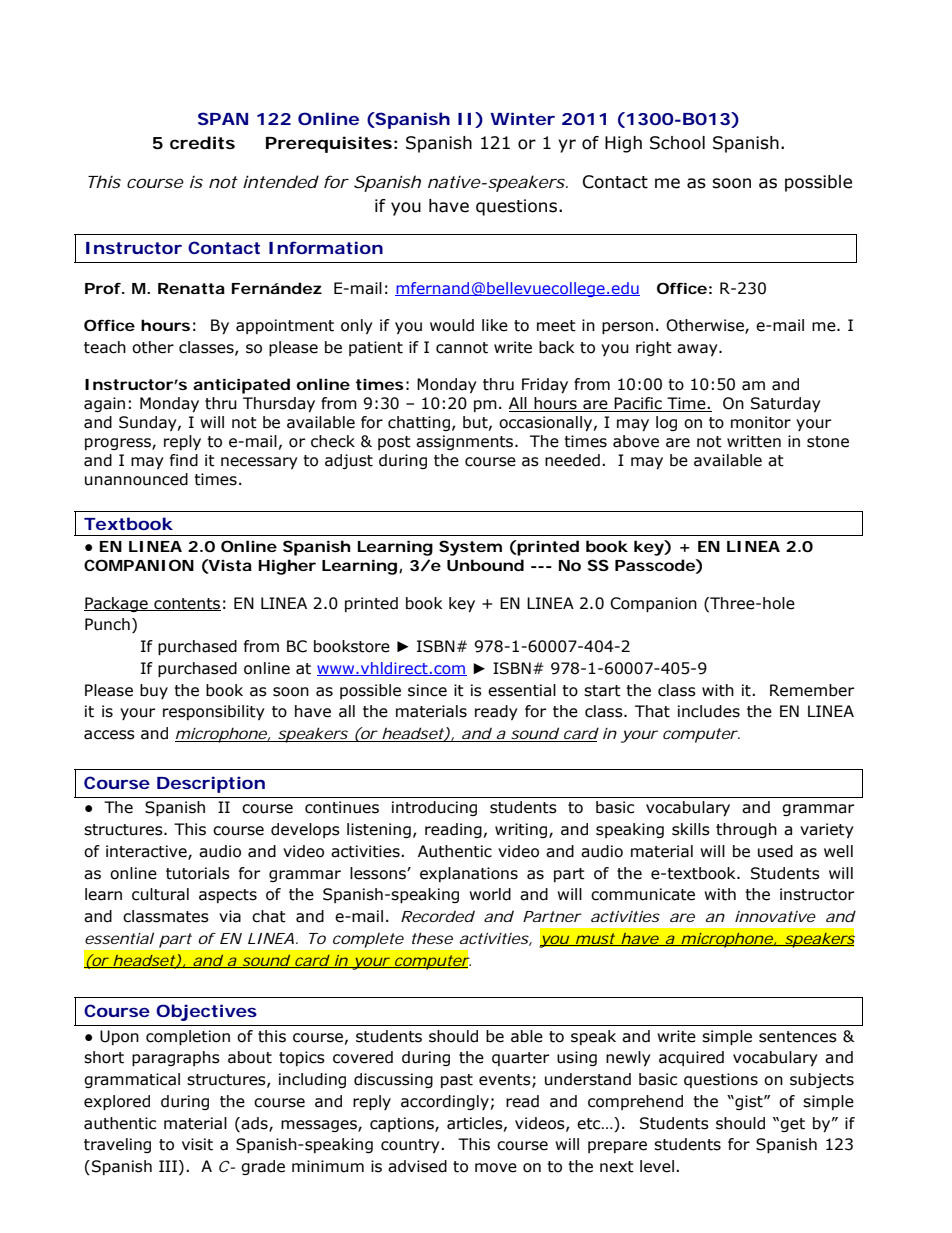  I want to click on School, so click(677, 143).
